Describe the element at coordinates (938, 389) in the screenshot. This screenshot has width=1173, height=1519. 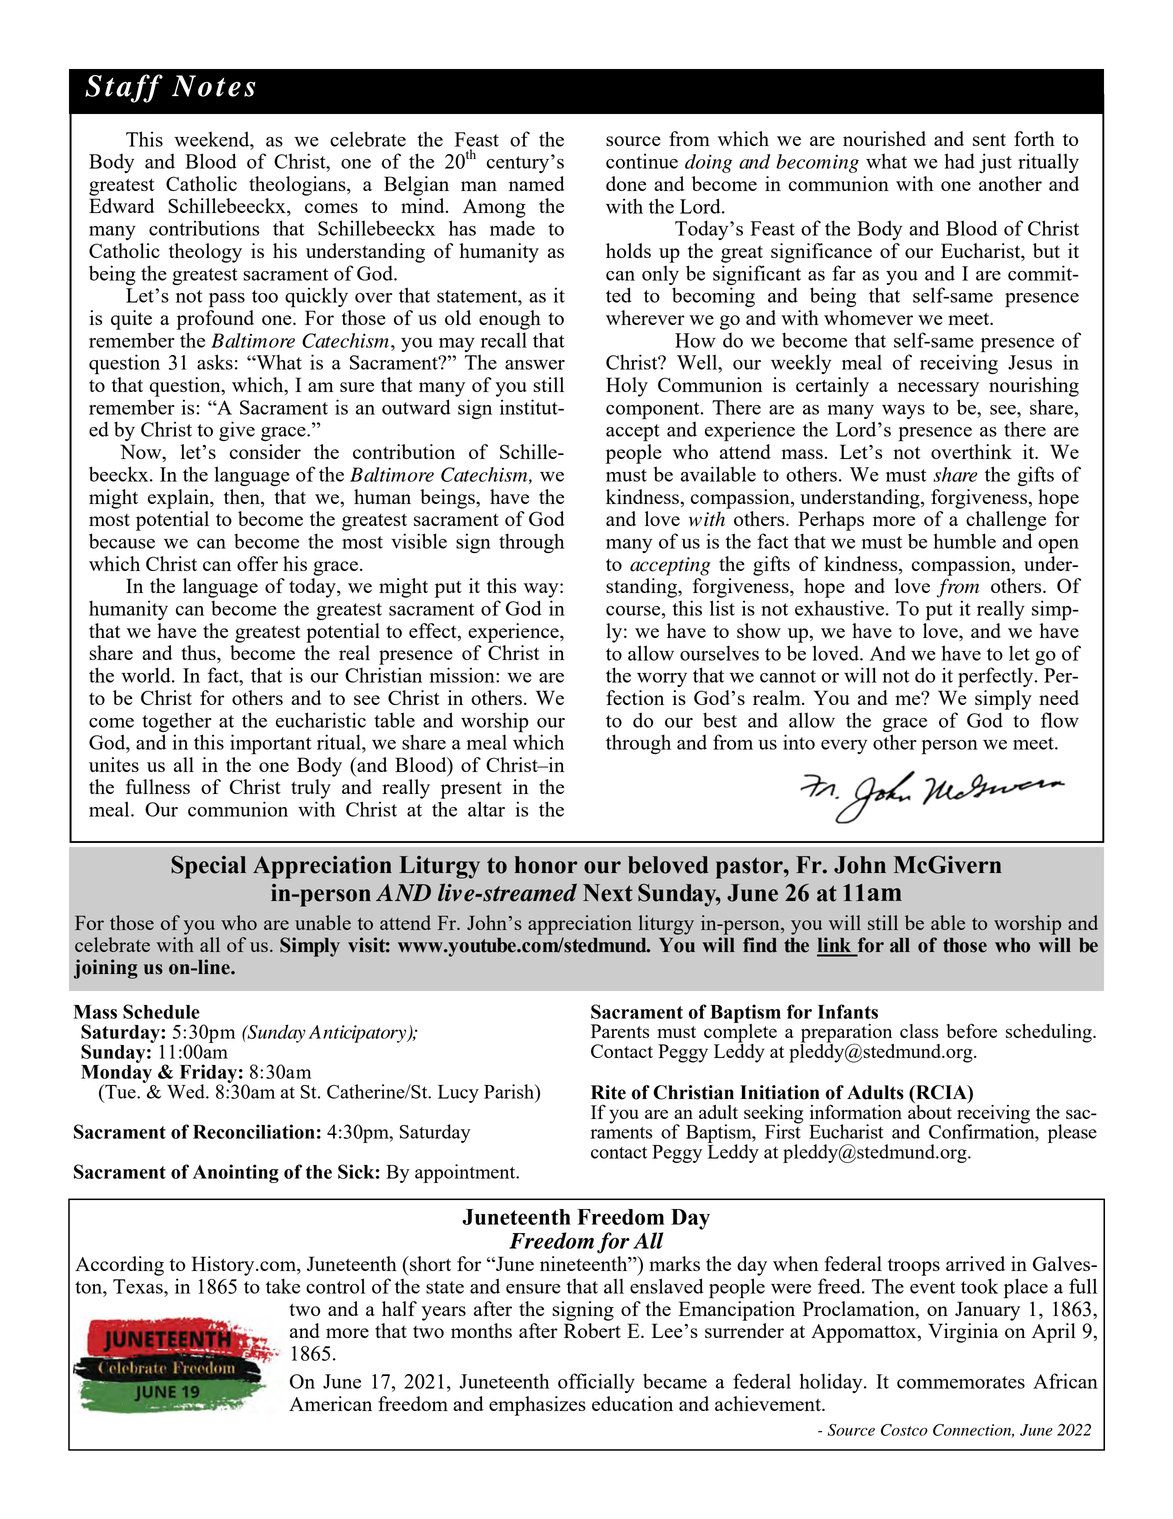
I see `necessary` at that location.
